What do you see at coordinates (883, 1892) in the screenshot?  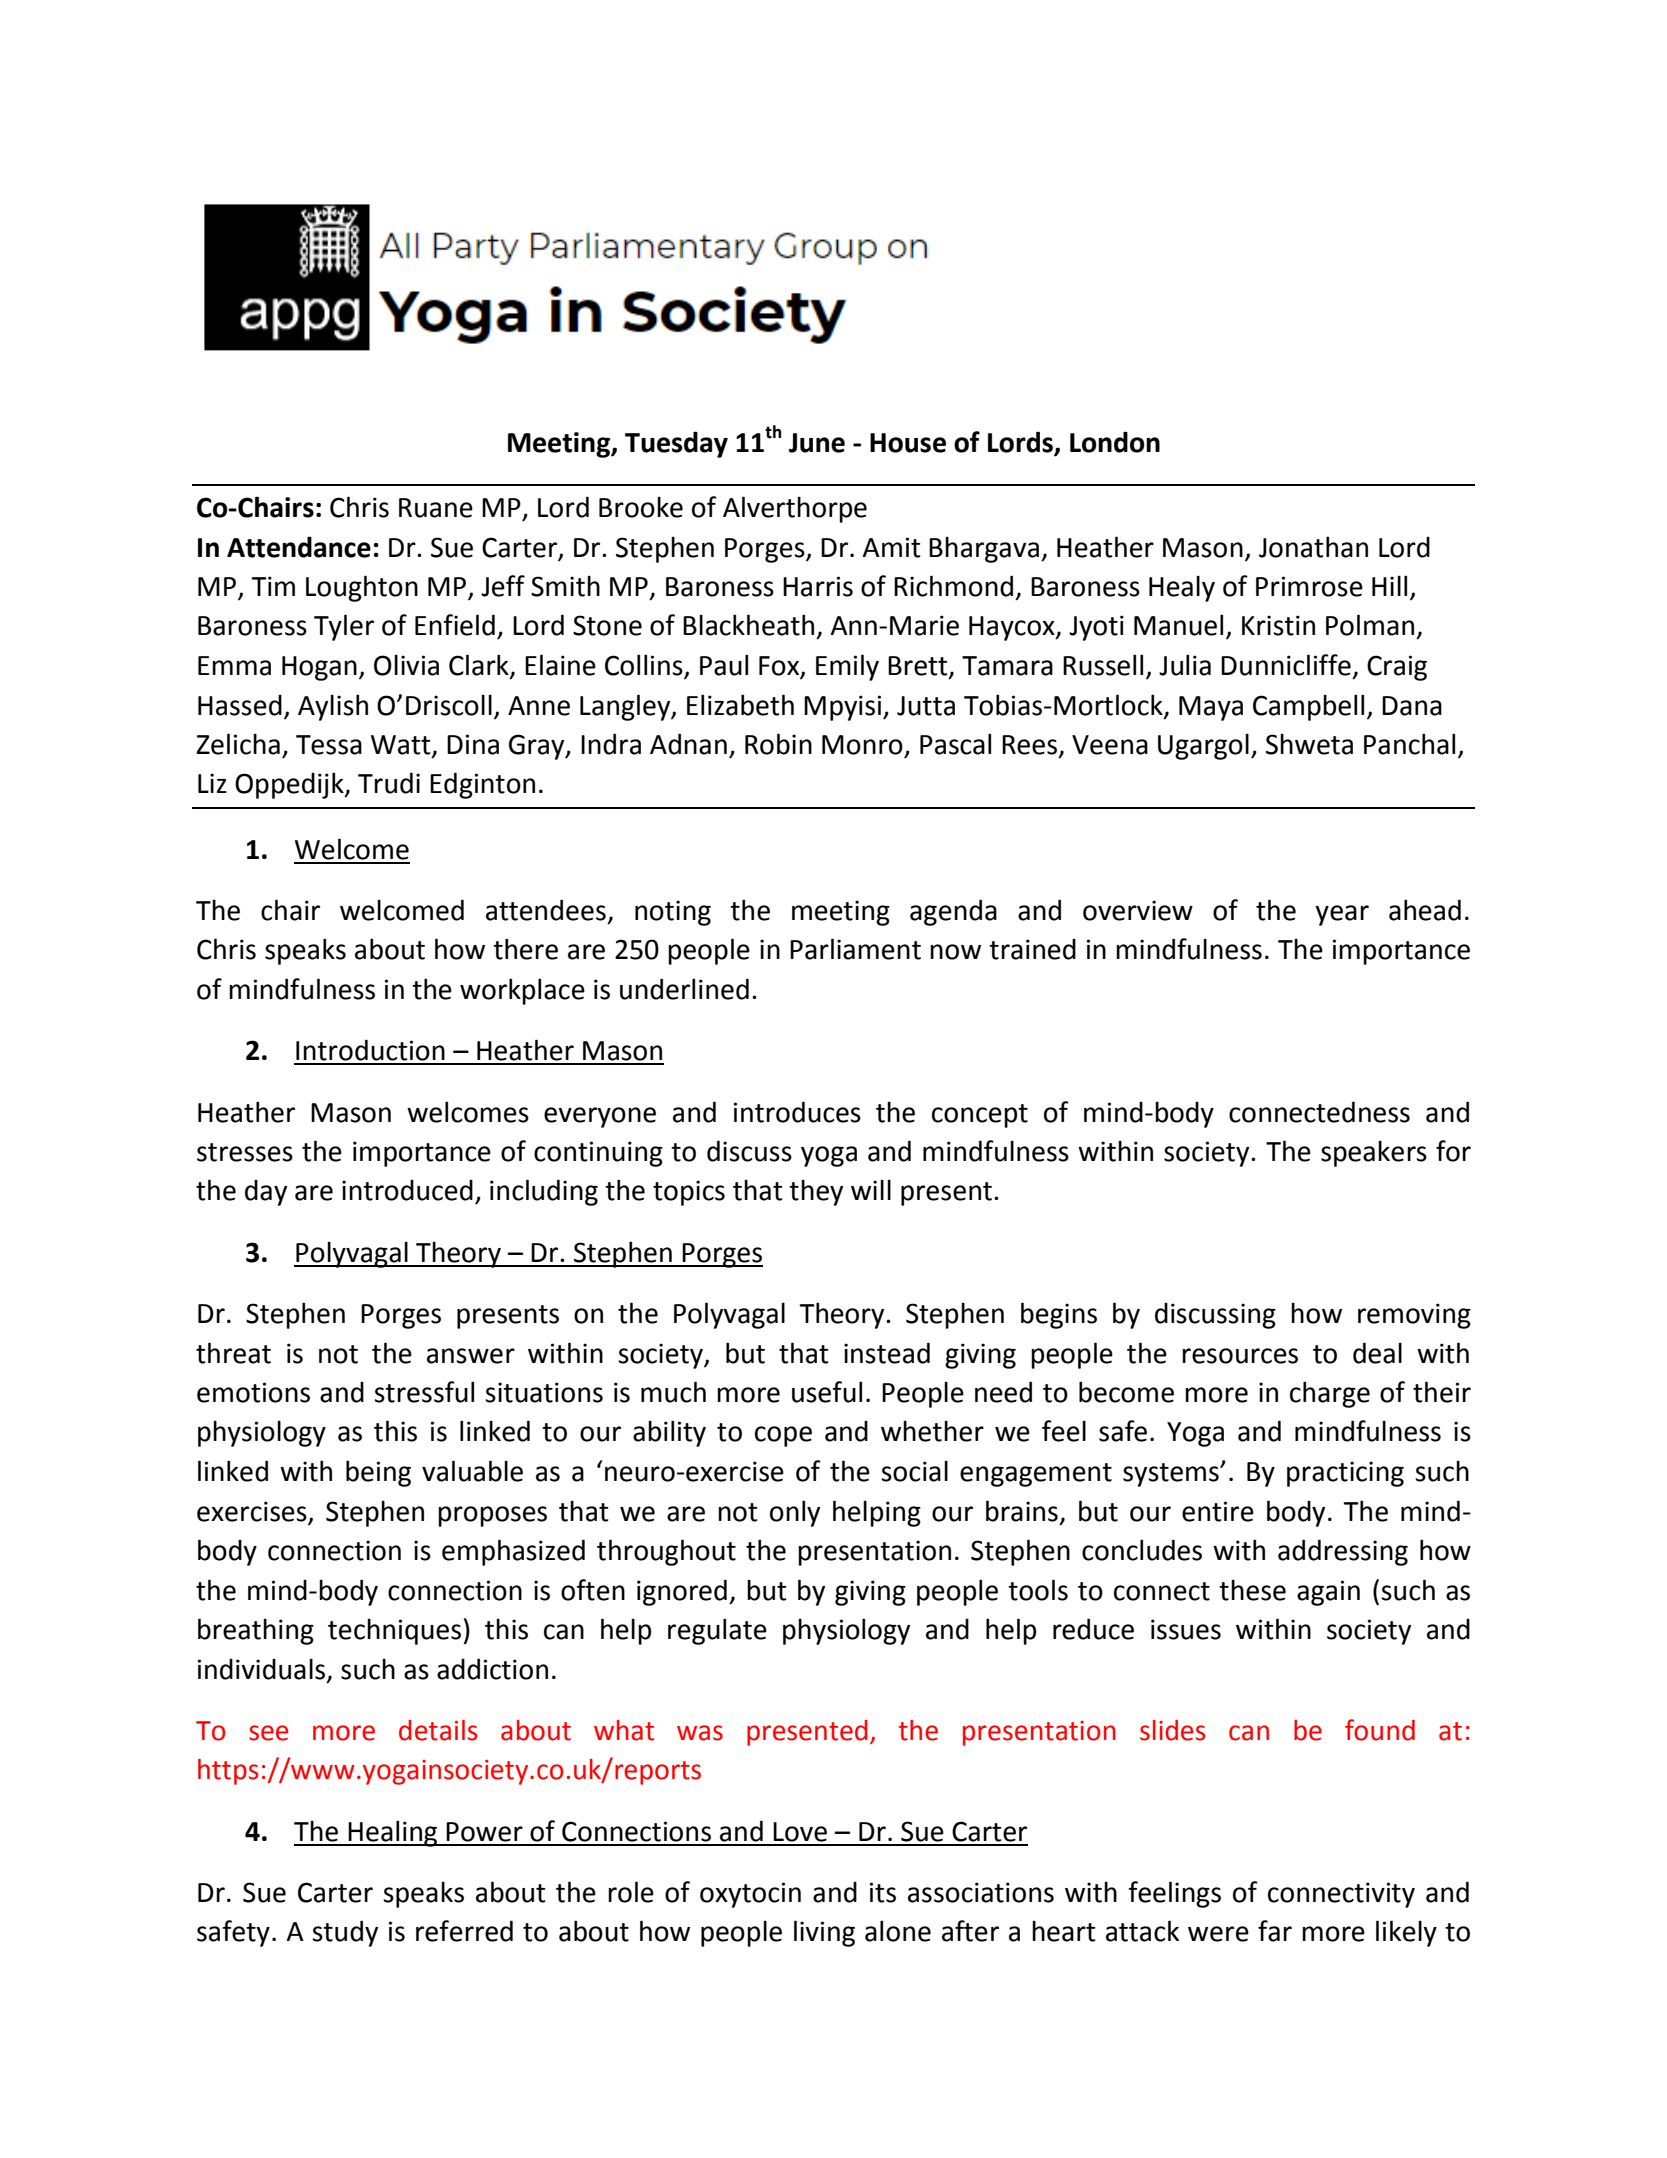 I see `its` at bounding box center [883, 1892].
